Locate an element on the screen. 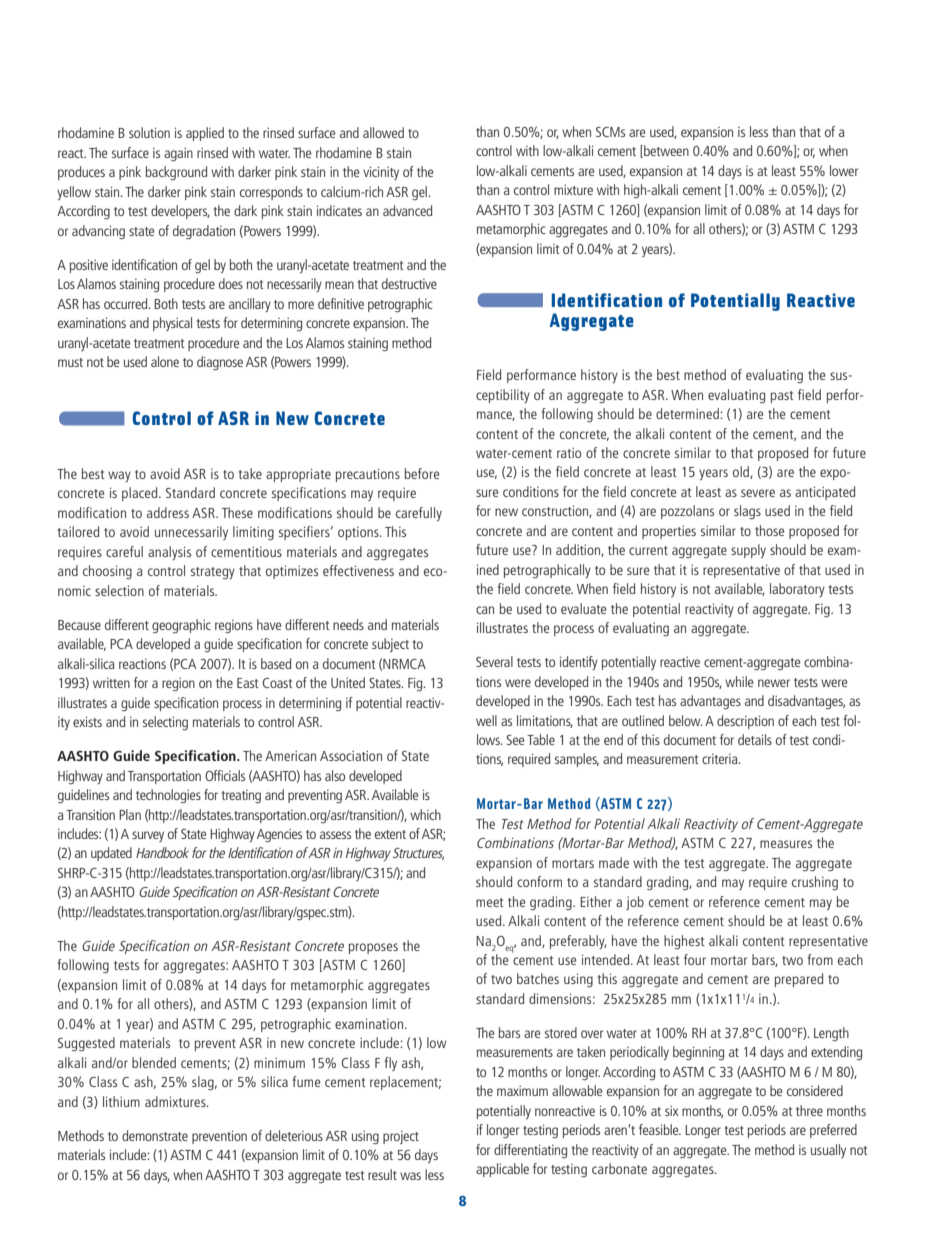  project is located at coordinates (401, 1137).
